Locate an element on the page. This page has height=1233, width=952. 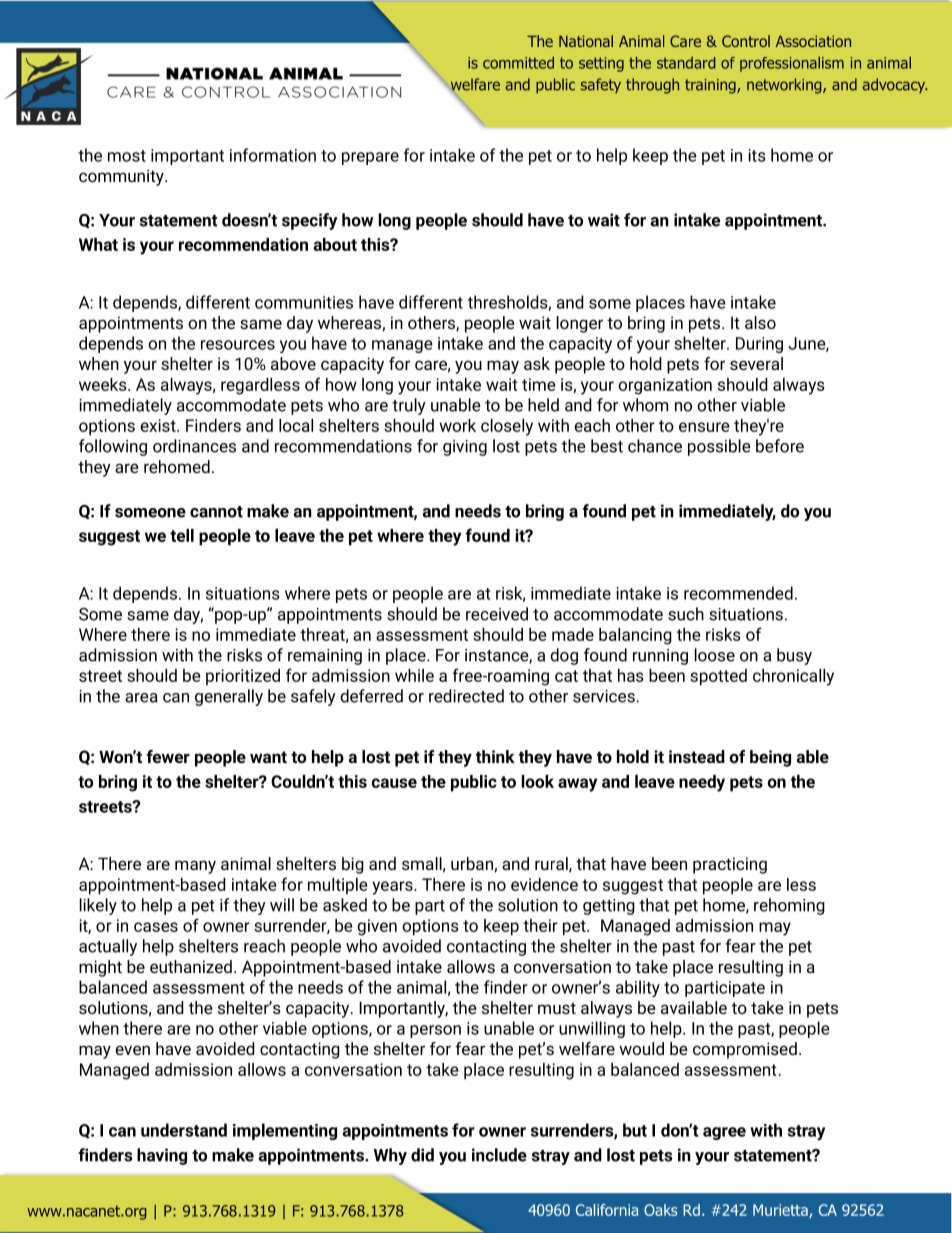
time is located at coordinates (539, 384).
